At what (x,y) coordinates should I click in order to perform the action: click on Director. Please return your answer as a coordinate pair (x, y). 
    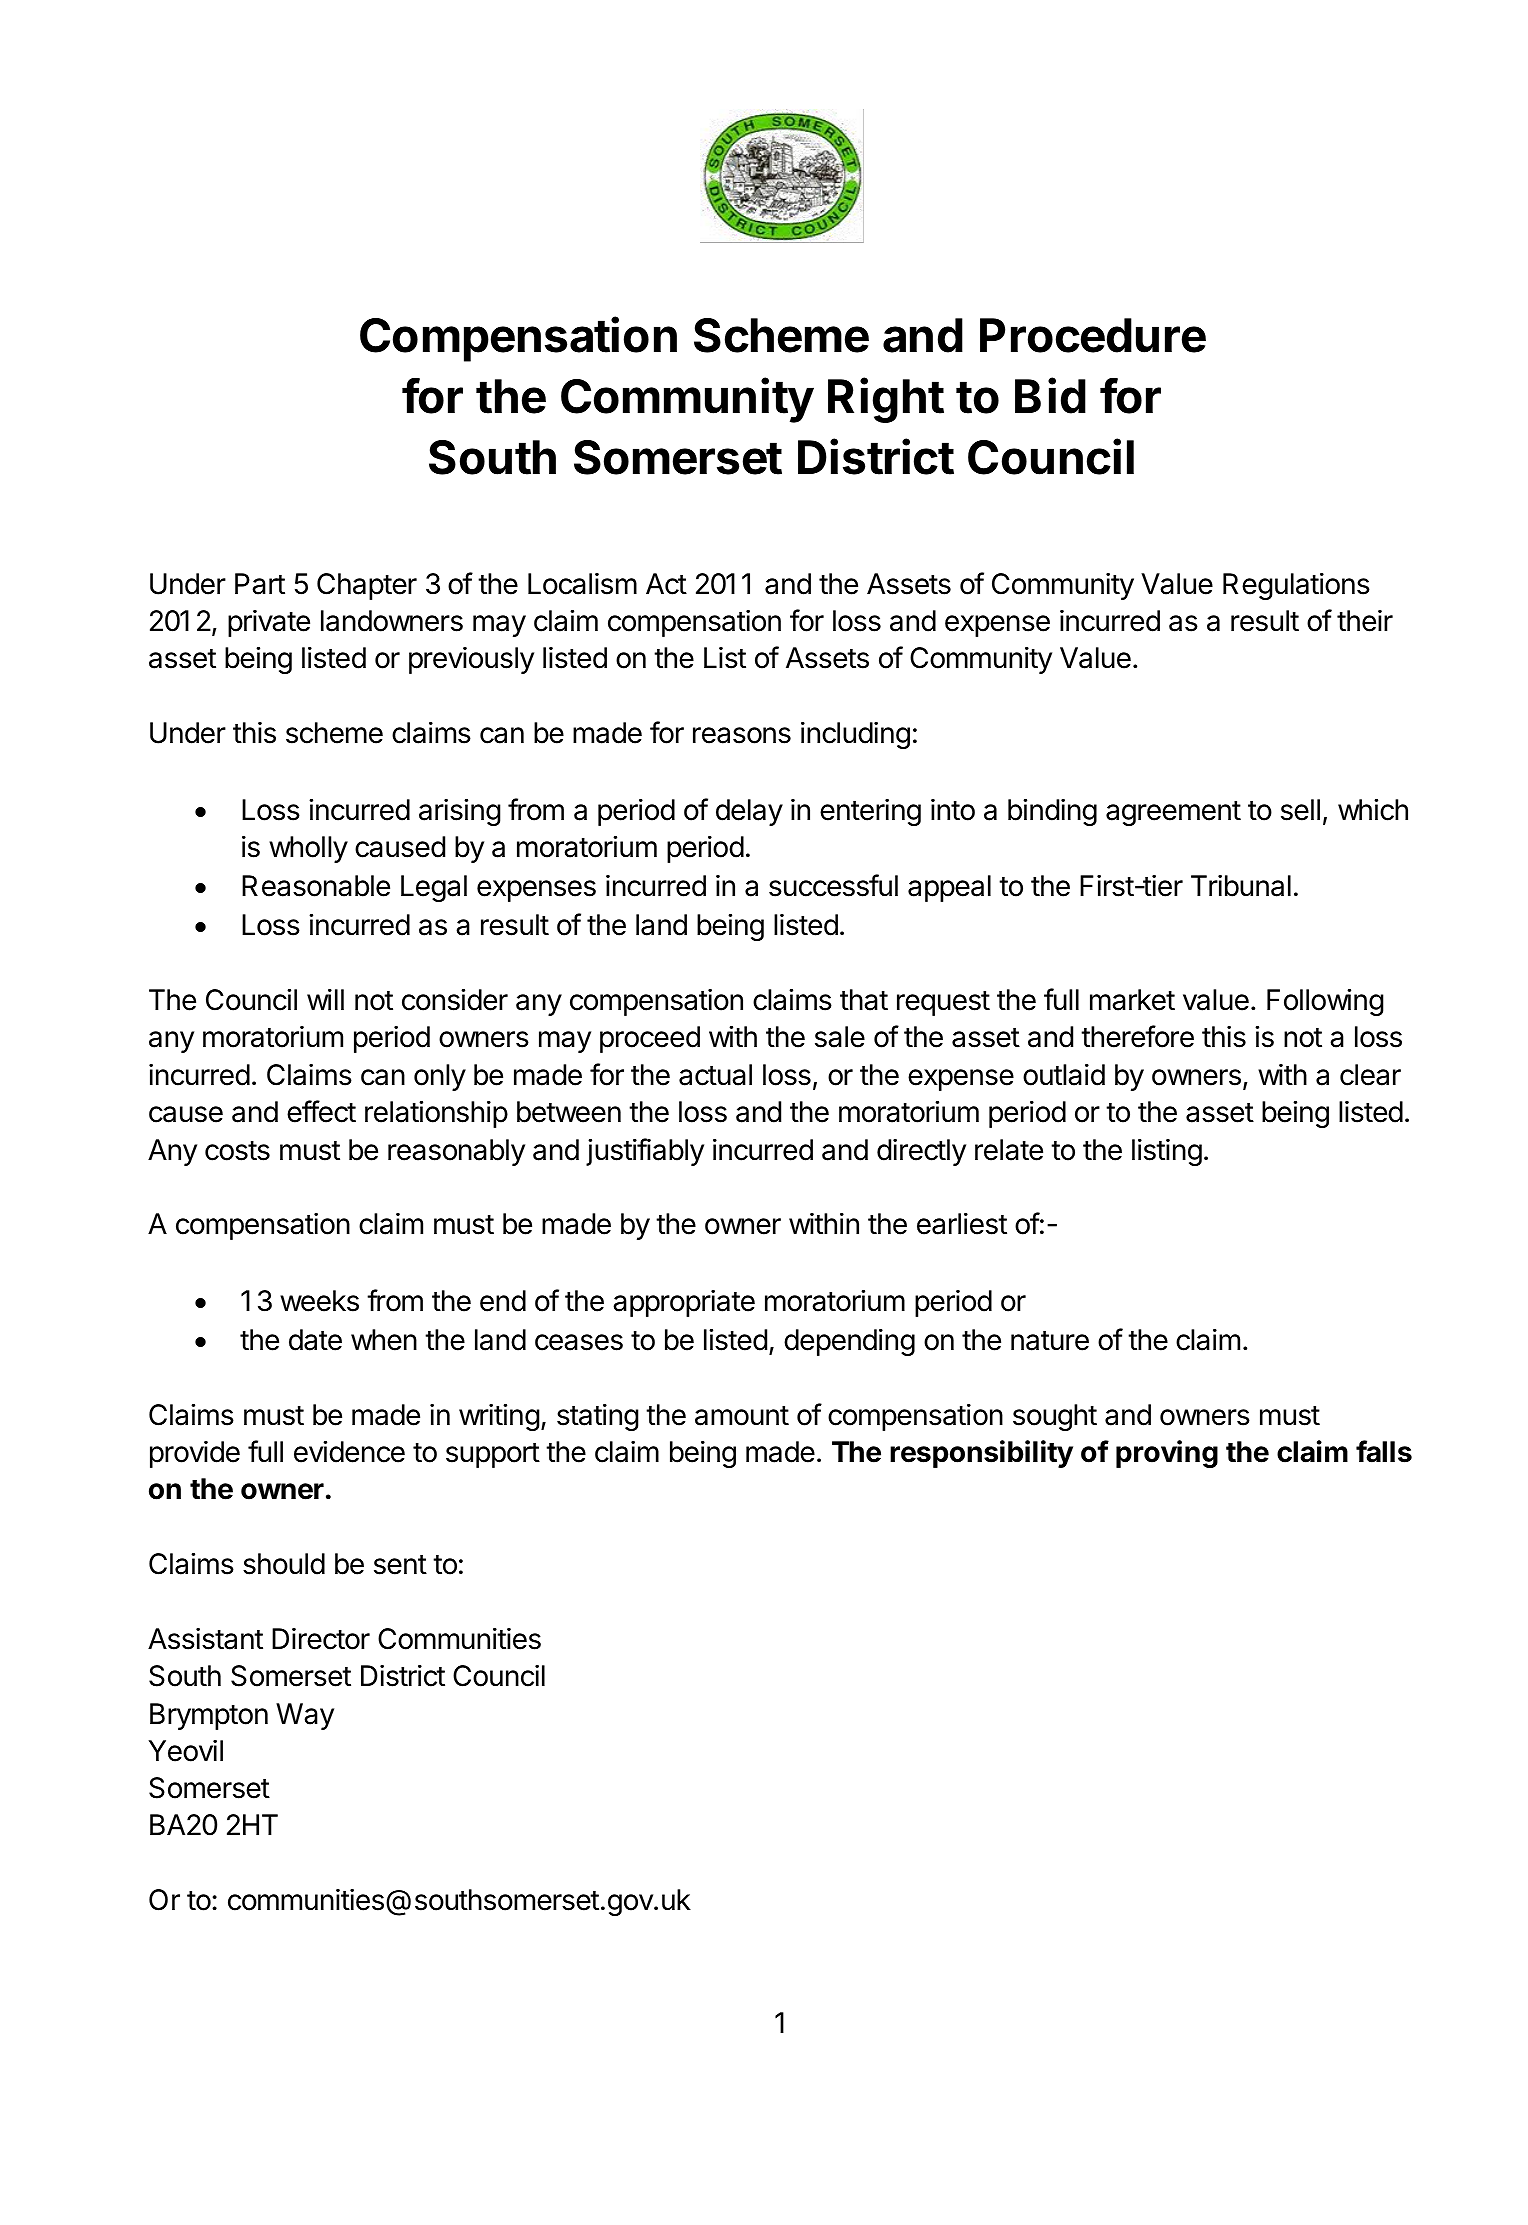
    Looking at the image, I should click on (321, 1639).
